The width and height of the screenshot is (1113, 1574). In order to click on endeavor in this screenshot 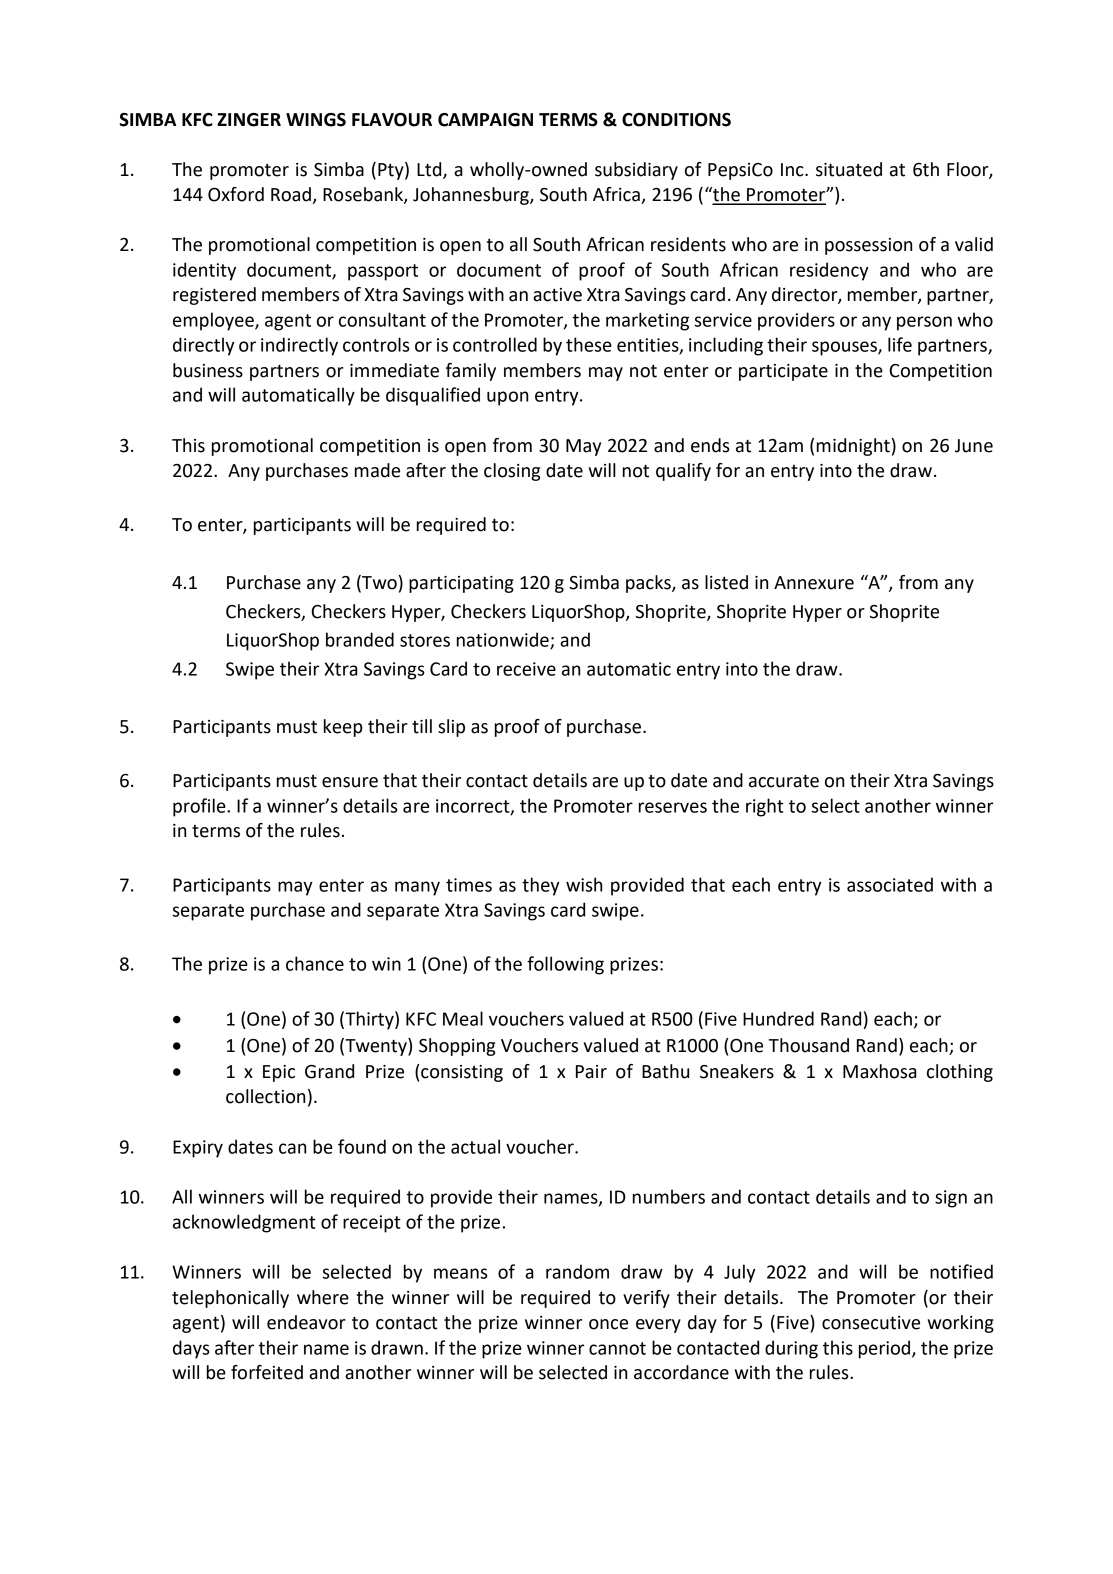, I will do `click(306, 1322)`.
